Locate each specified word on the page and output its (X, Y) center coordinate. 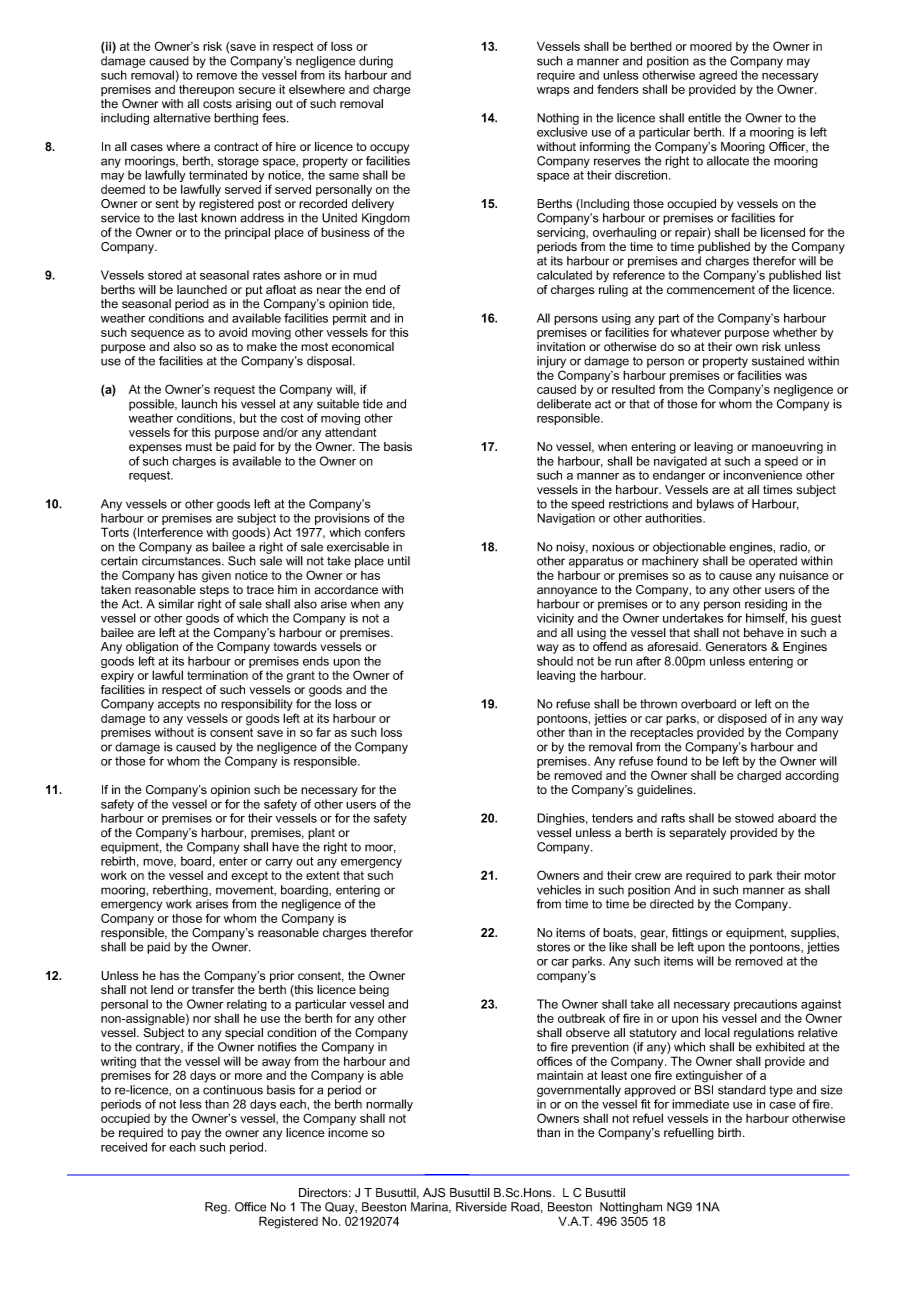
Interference (170, 532)
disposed (742, 721)
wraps (553, 91)
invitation (561, 347)
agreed (718, 76)
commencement (711, 289)
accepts (179, 705)
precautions (765, 1006)
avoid (233, 332)
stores (553, 947)
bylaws (715, 505)
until (399, 561)
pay (191, 1135)
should (555, 661)
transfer (213, 990)
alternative (181, 118)
